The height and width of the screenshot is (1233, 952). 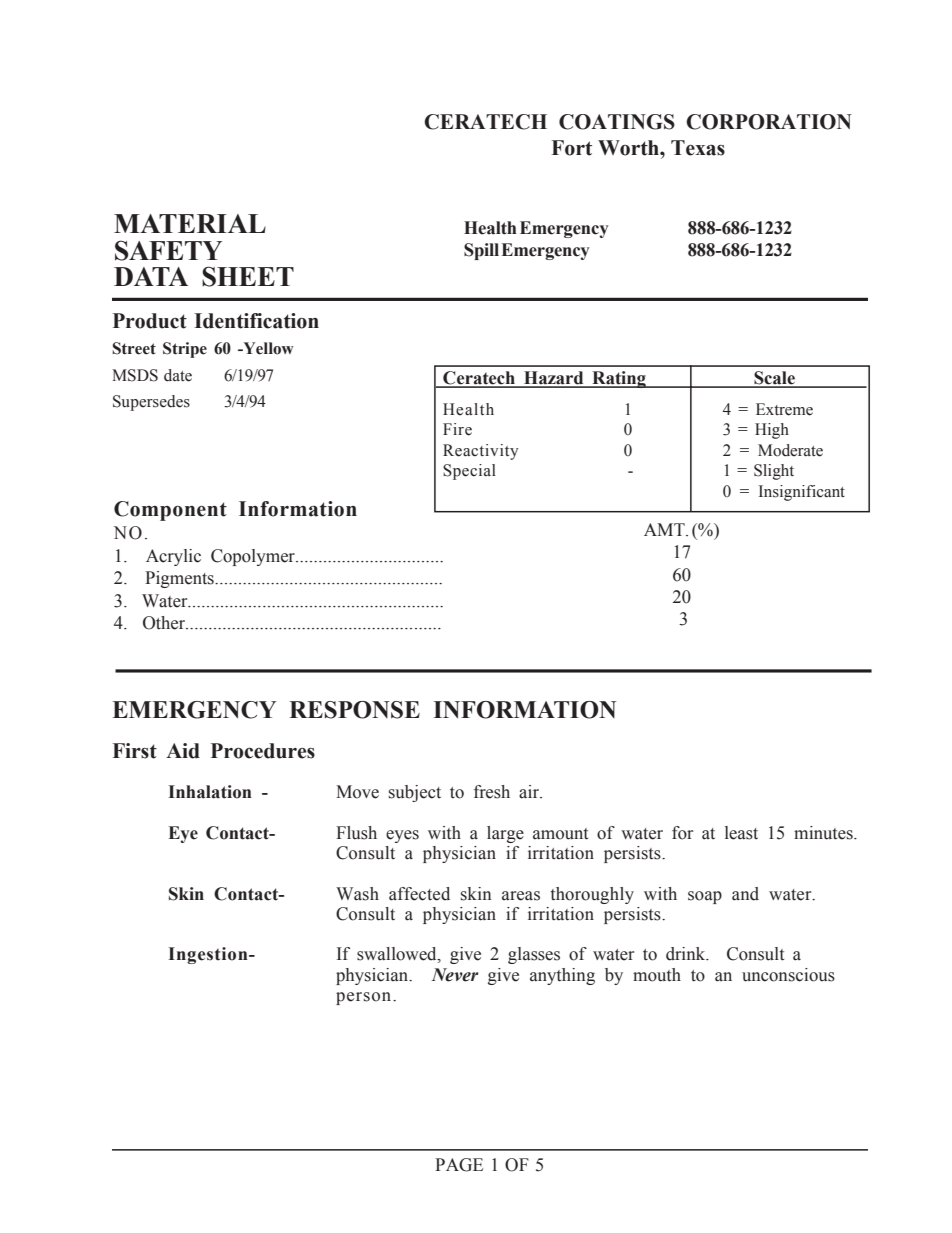 I want to click on and, so click(x=745, y=894).
